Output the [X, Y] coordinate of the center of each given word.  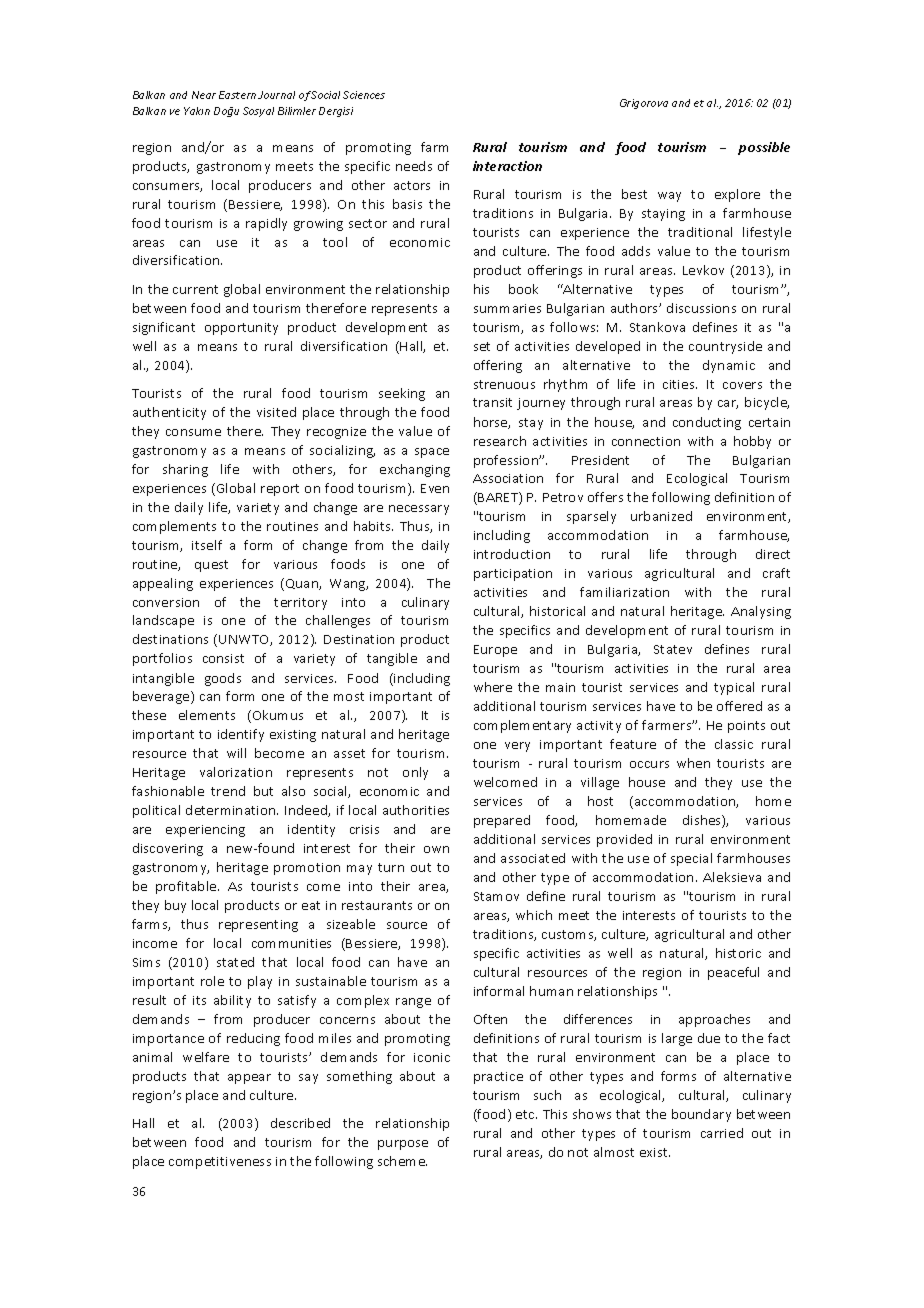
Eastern [237, 95]
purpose [403, 1145]
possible [764, 148]
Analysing [761, 612]
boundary [701, 1115]
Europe [495, 651]
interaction [507, 166]
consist [223, 658]
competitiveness [220, 1163]
